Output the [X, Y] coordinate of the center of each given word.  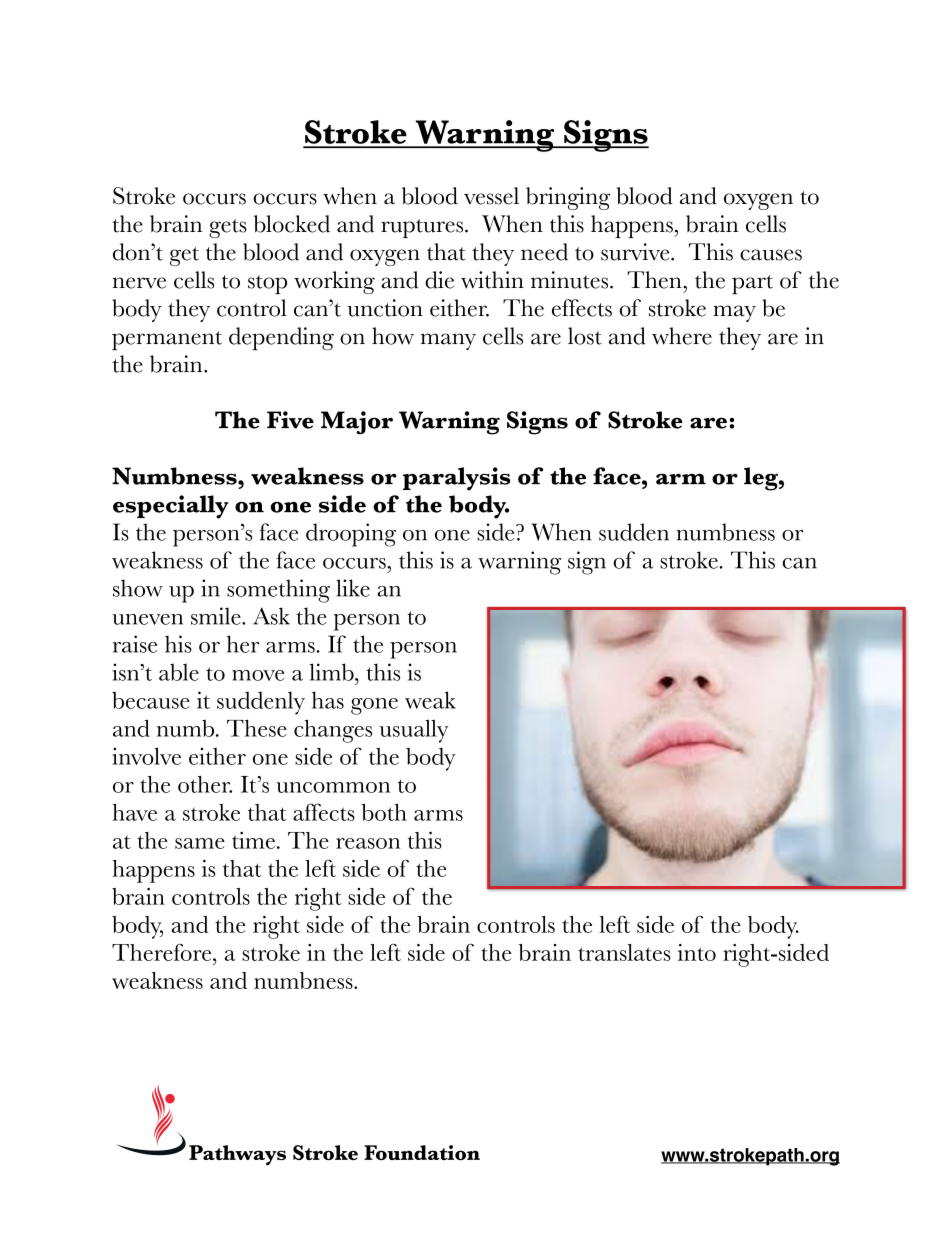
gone [374, 706]
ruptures [423, 228]
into [697, 952]
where [682, 336]
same [200, 843]
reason [368, 843]
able [179, 672]
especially [171, 507]
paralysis [456, 479]
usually [414, 731]
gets [228, 228]
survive [636, 252]
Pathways [237, 1155]
